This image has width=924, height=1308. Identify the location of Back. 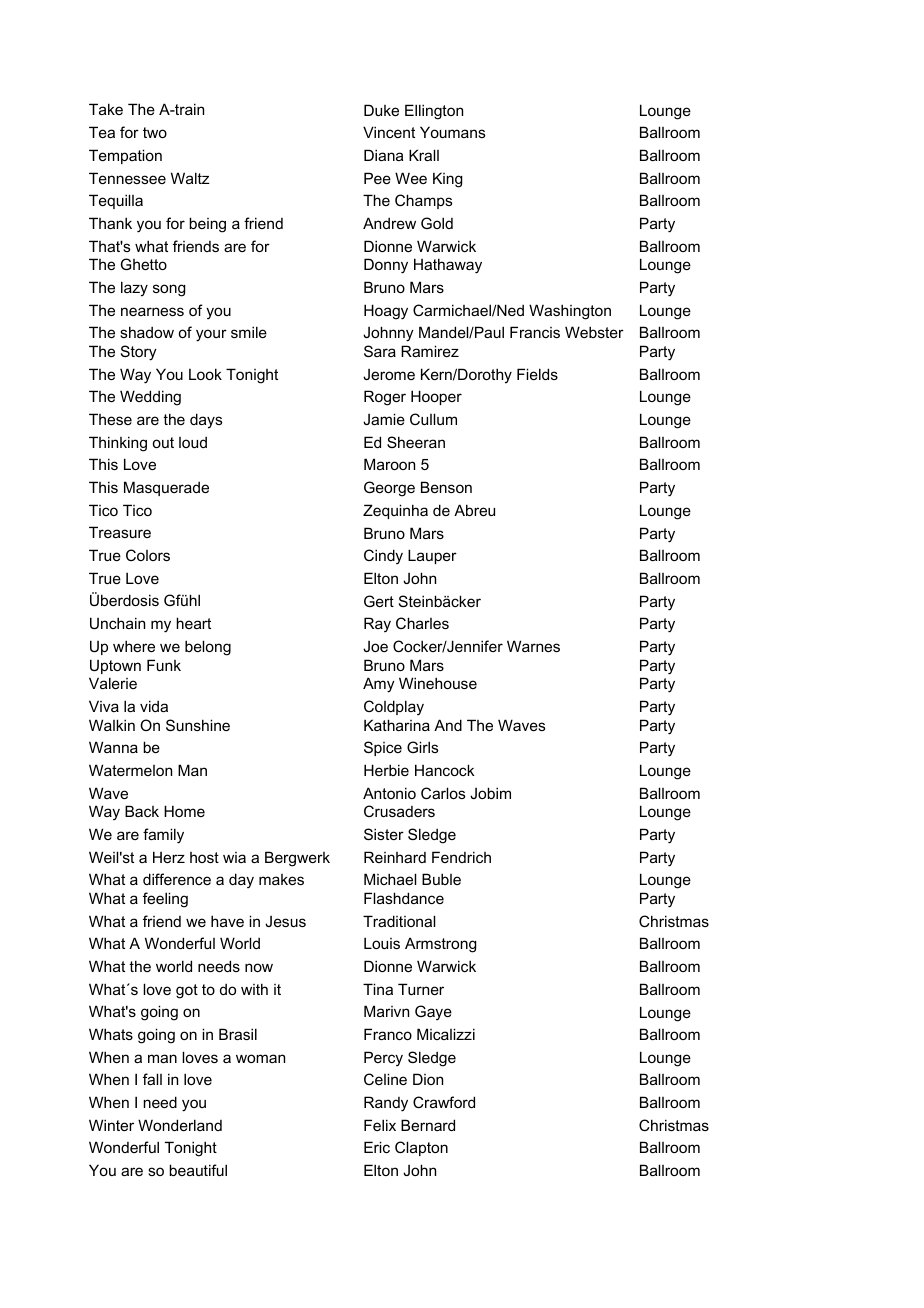
(142, 811).
